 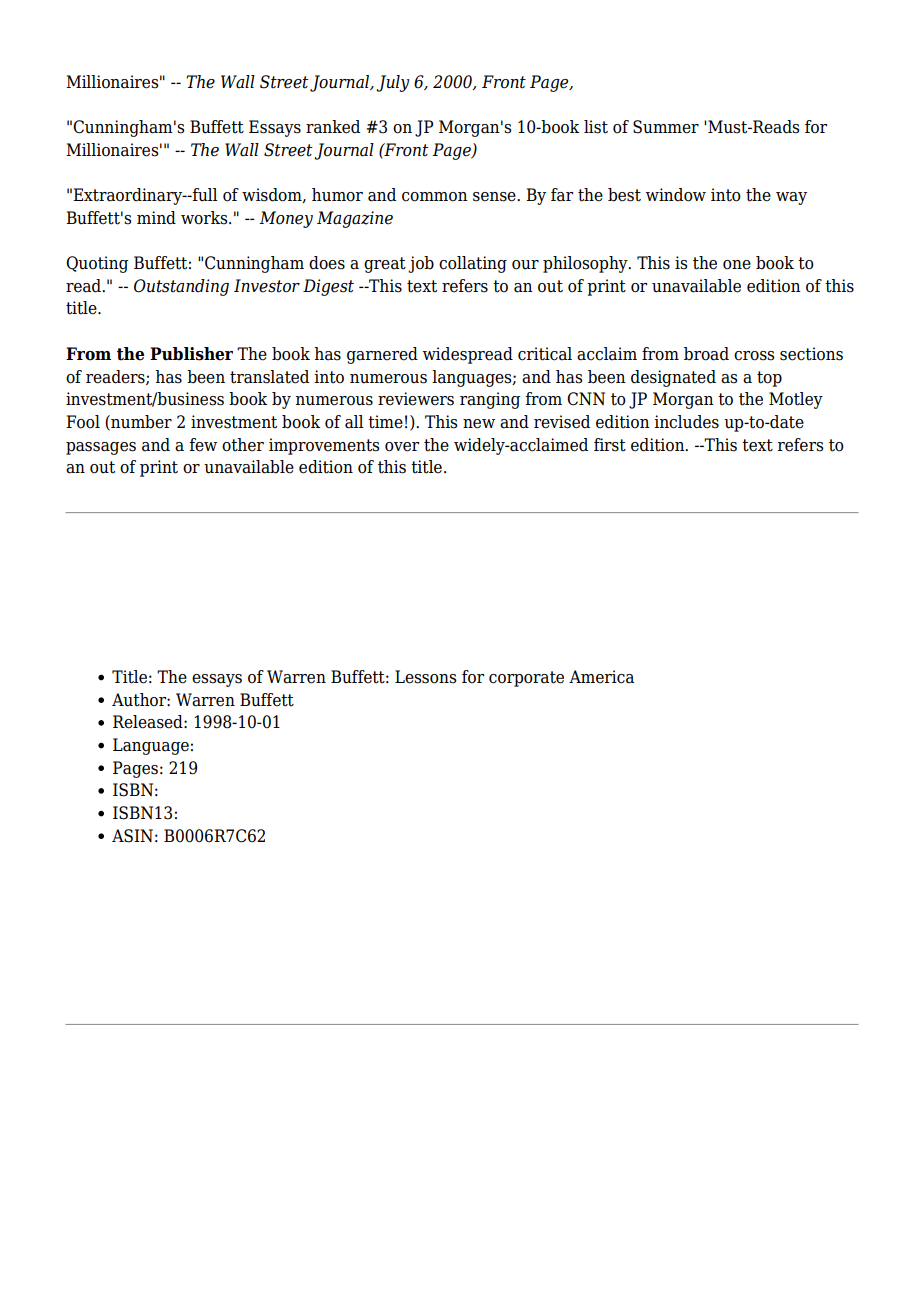 What do you see at coordinates (333, 127) in the screenshot?
I see `ranked` at bounding box center [333, 127].
